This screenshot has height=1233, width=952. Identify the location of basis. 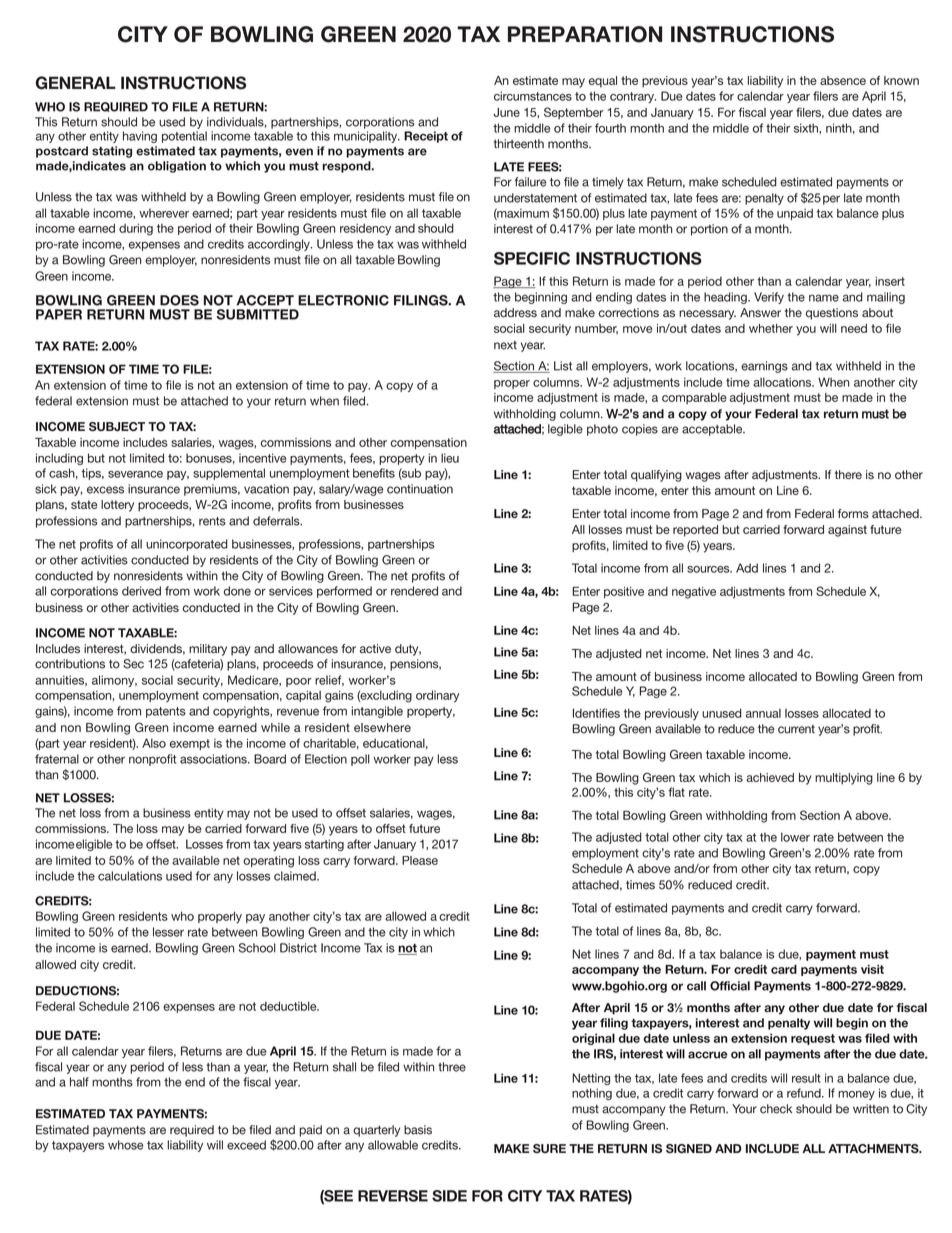
(418, 1130).
